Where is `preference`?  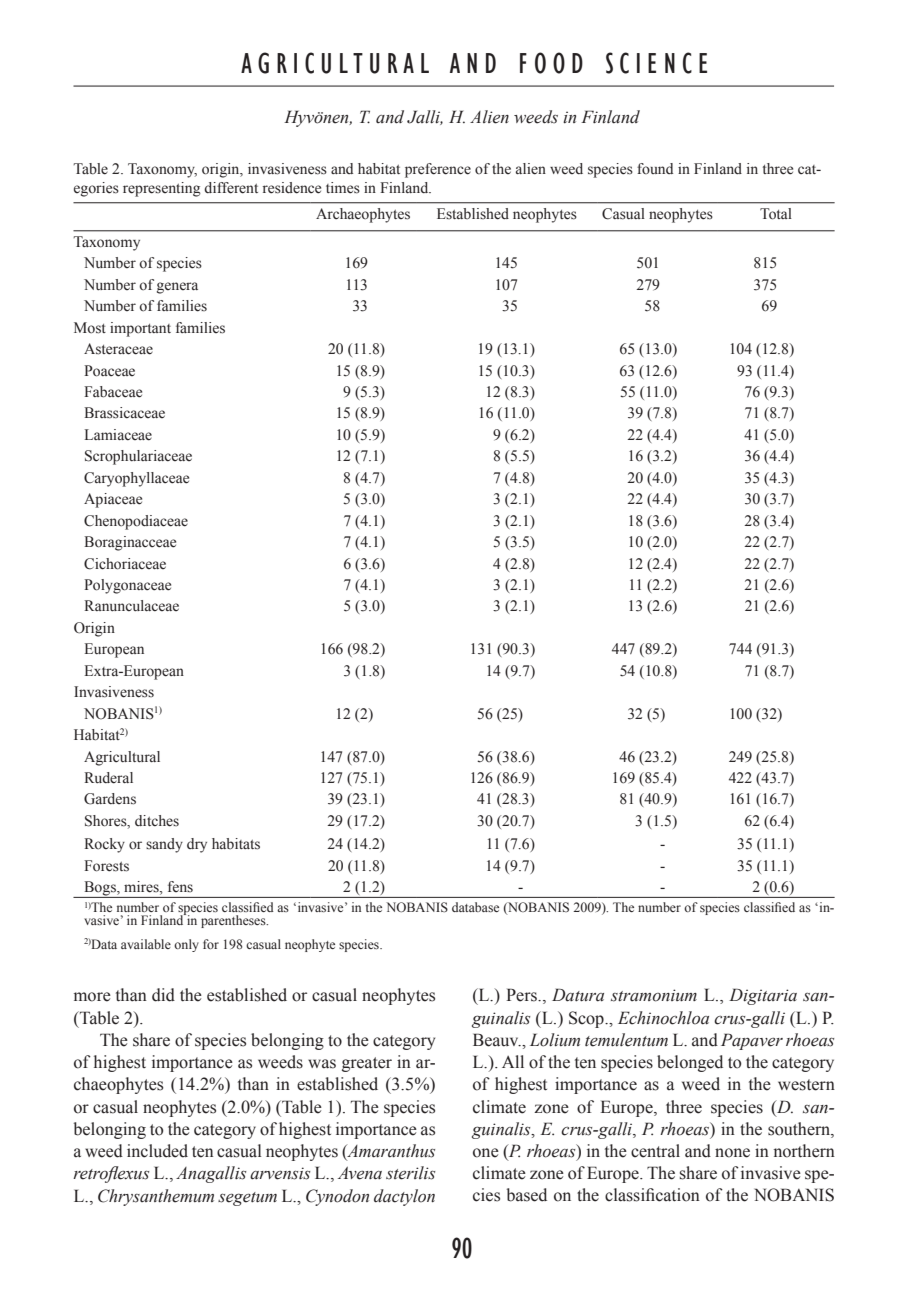
preference is located at coordinates (438, 170).
